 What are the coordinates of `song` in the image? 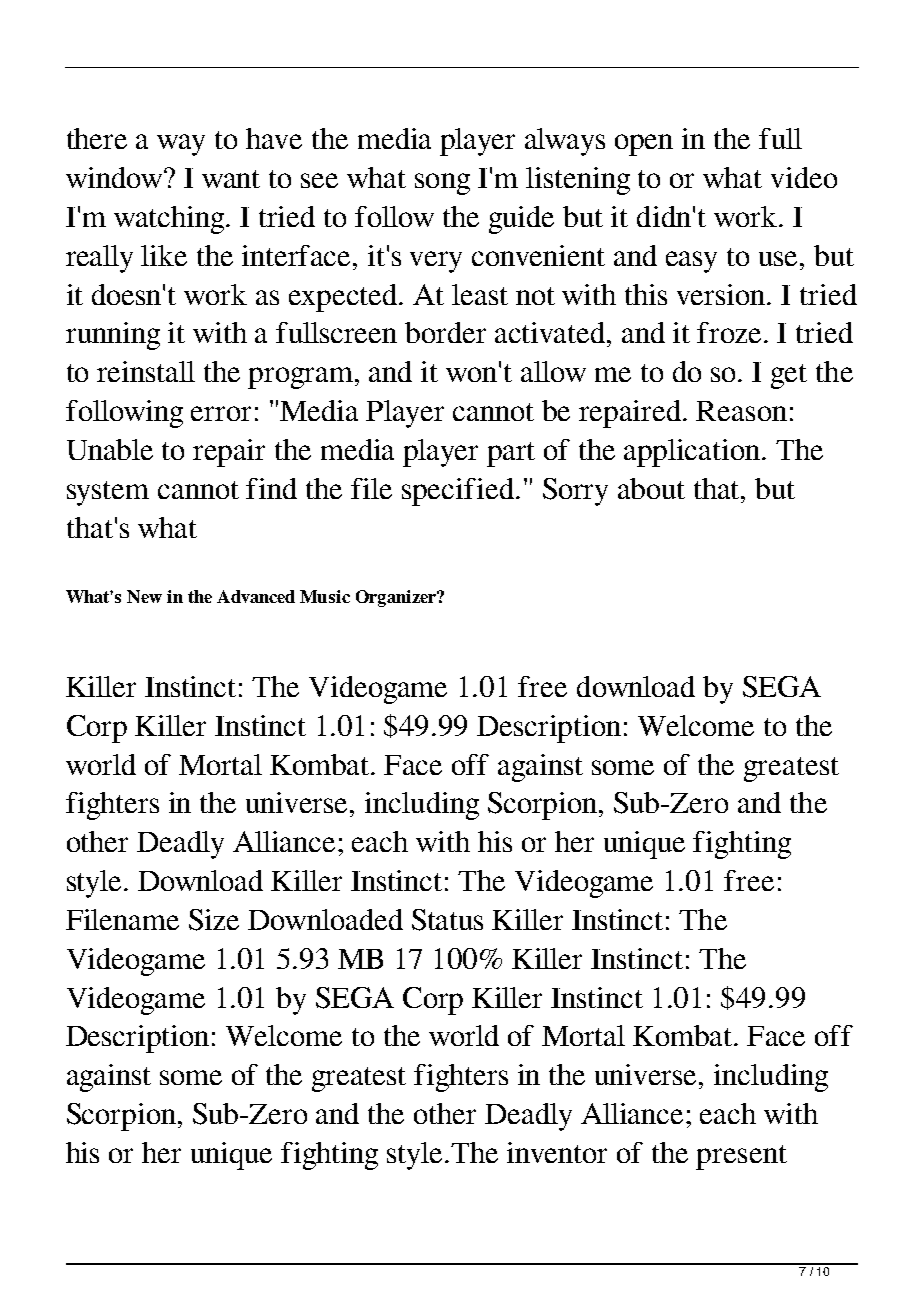 It's located at (442, 184).
